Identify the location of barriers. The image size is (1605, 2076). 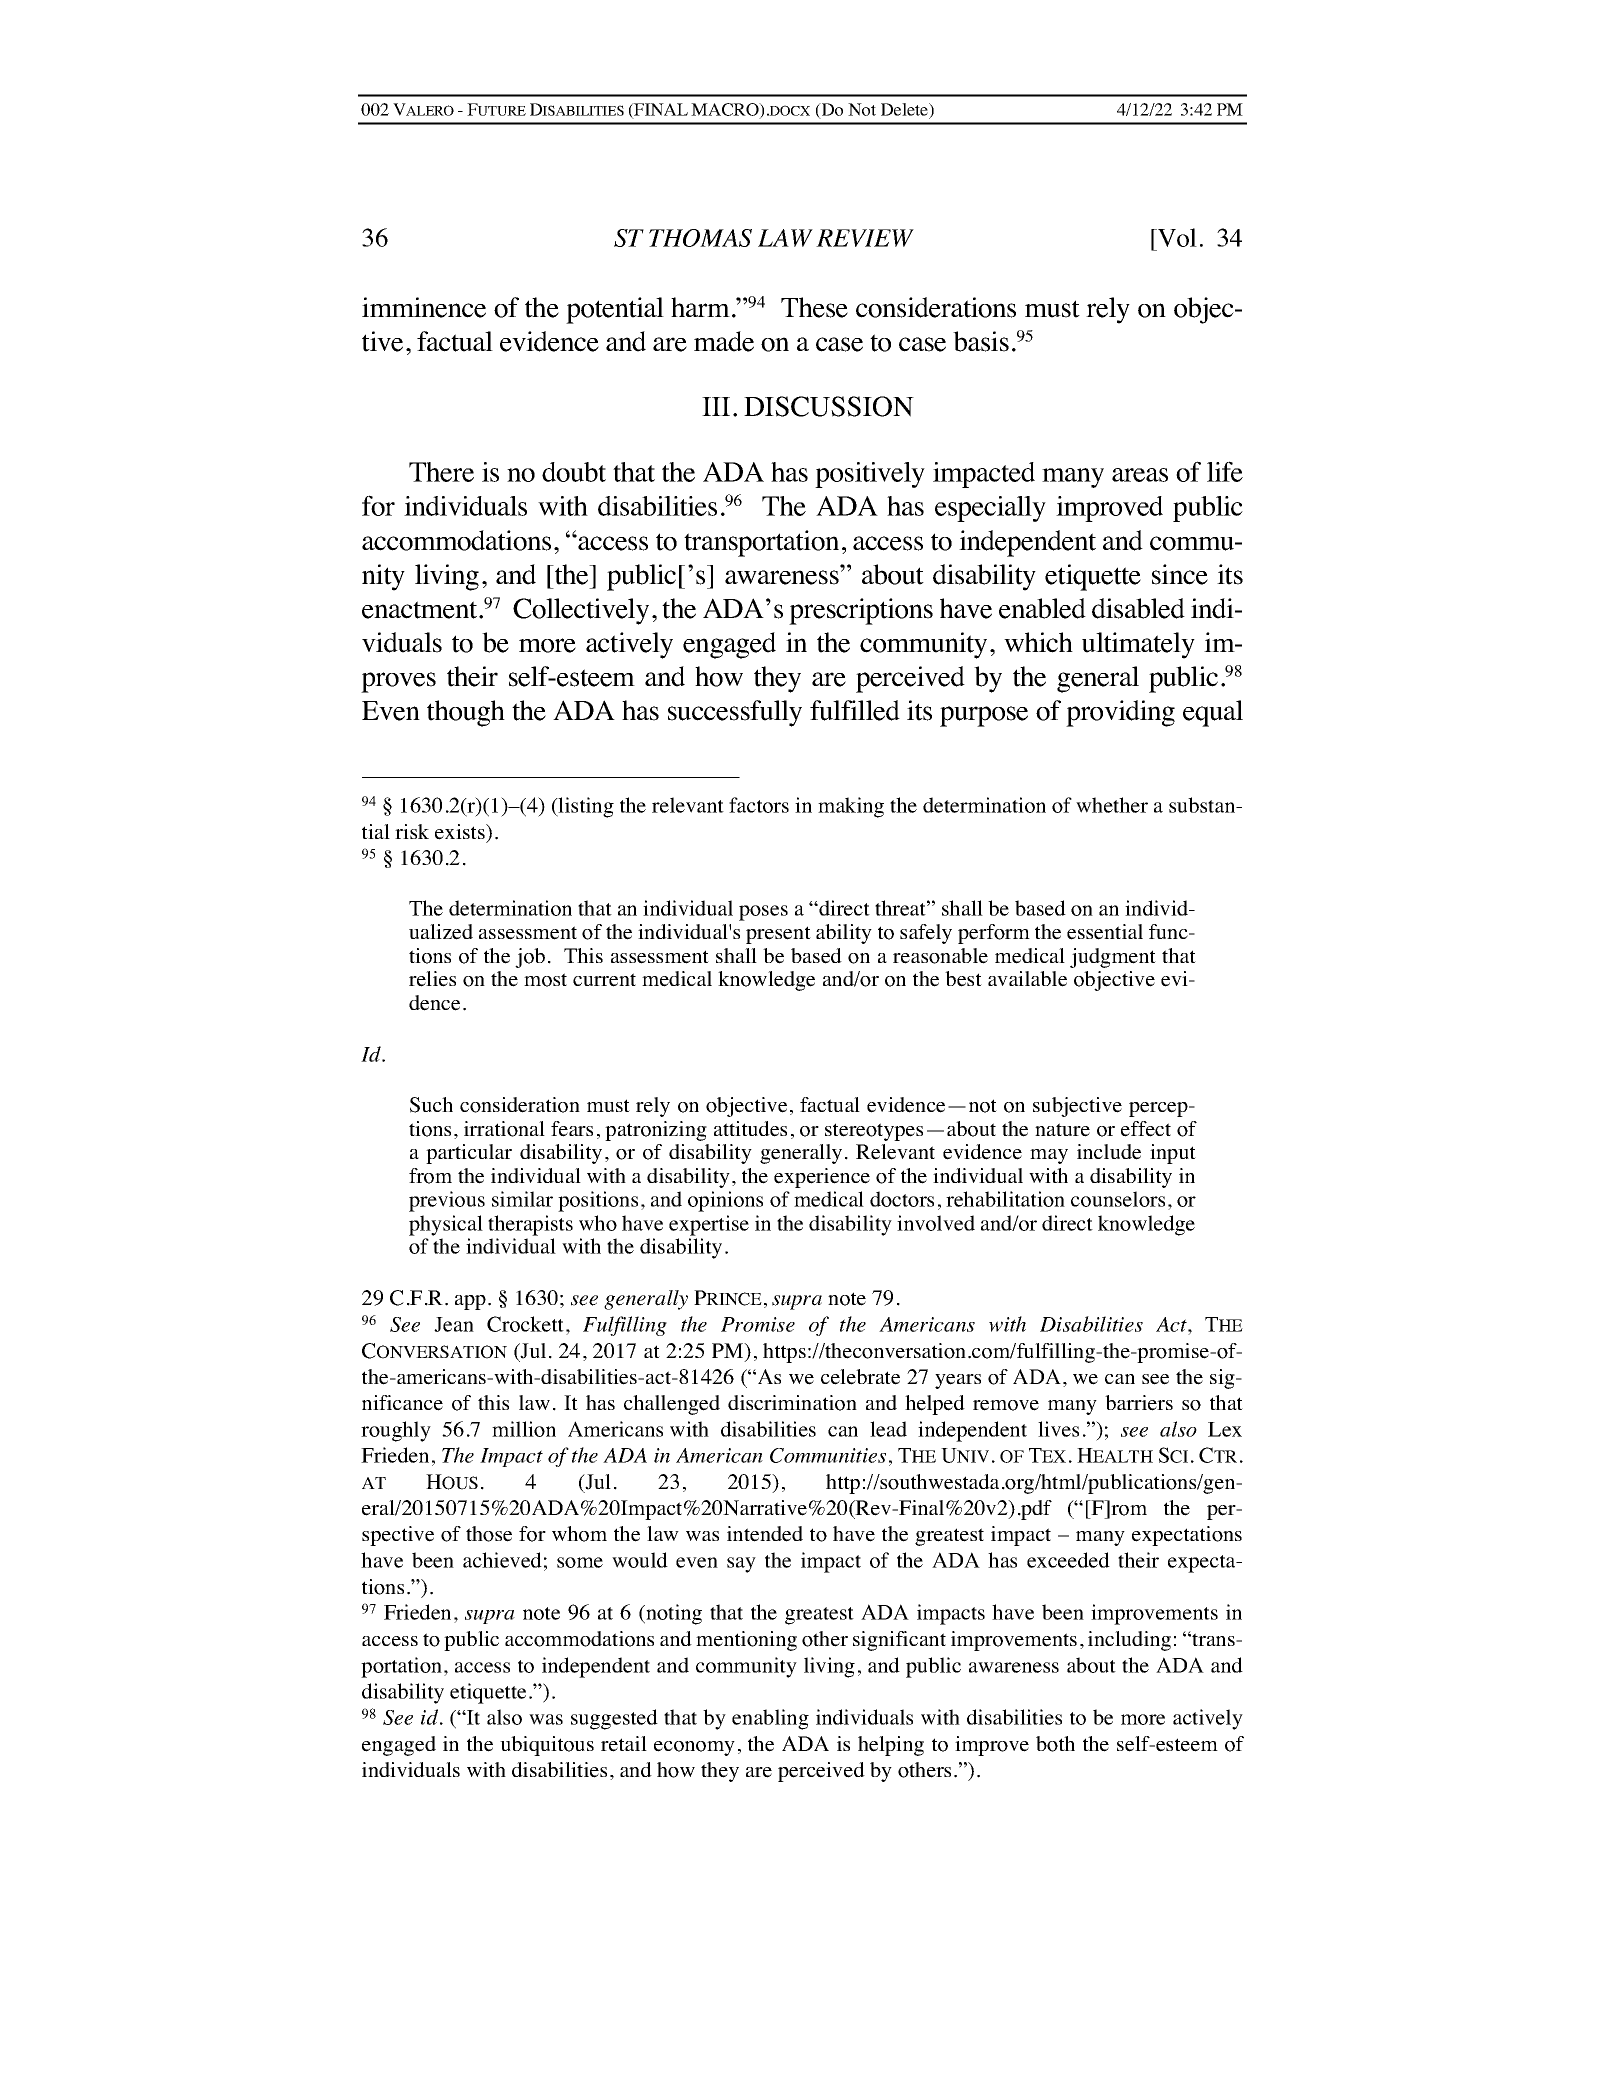
(1139, 1403).
